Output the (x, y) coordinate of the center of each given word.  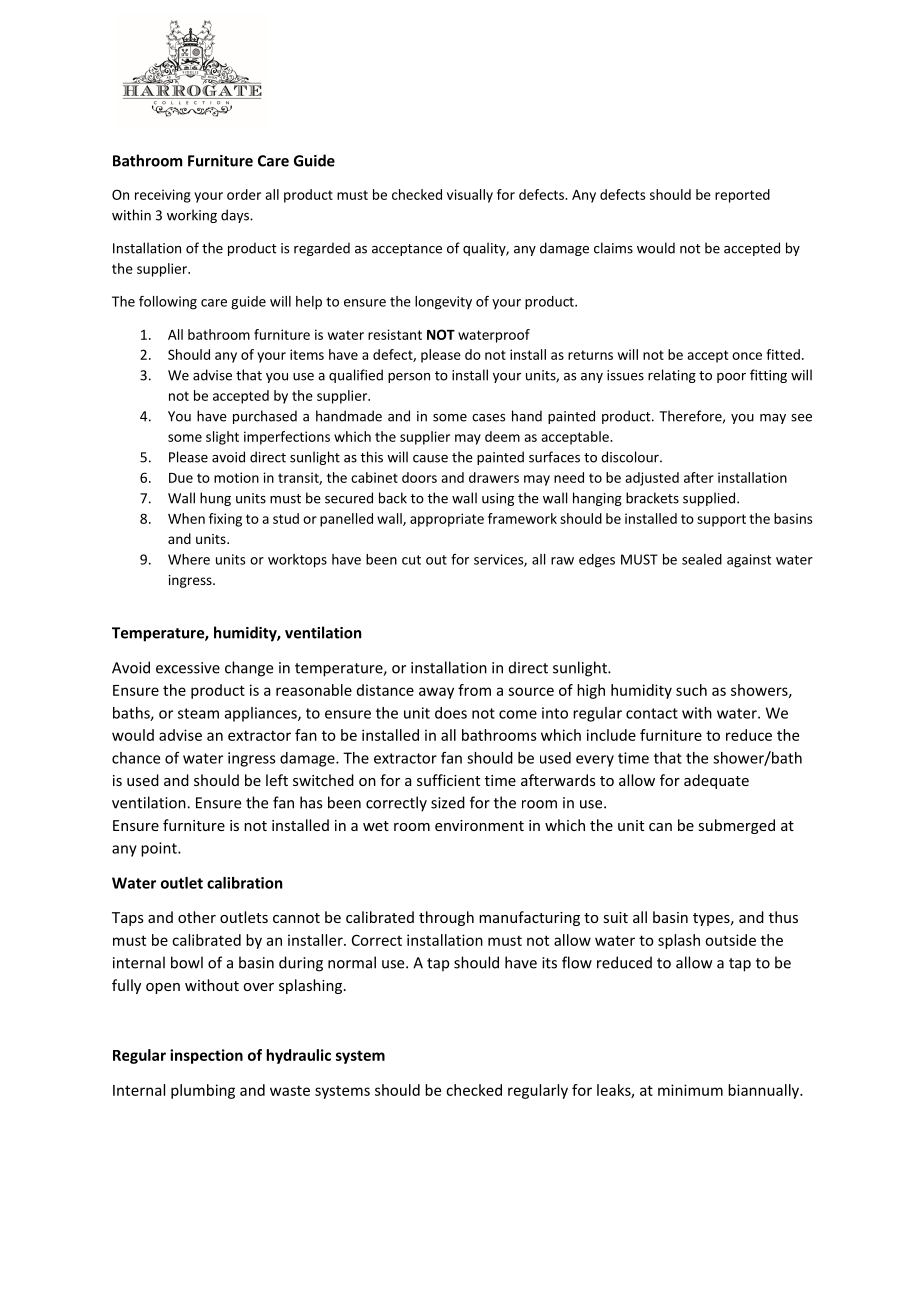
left (277, 780)
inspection (206, 1056)
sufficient (448, 780)
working (192, 216)
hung (215, 499)
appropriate (447, 520)
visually (470, 196)
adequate (716, 781)
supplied (710, 499)
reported (742, 196)
